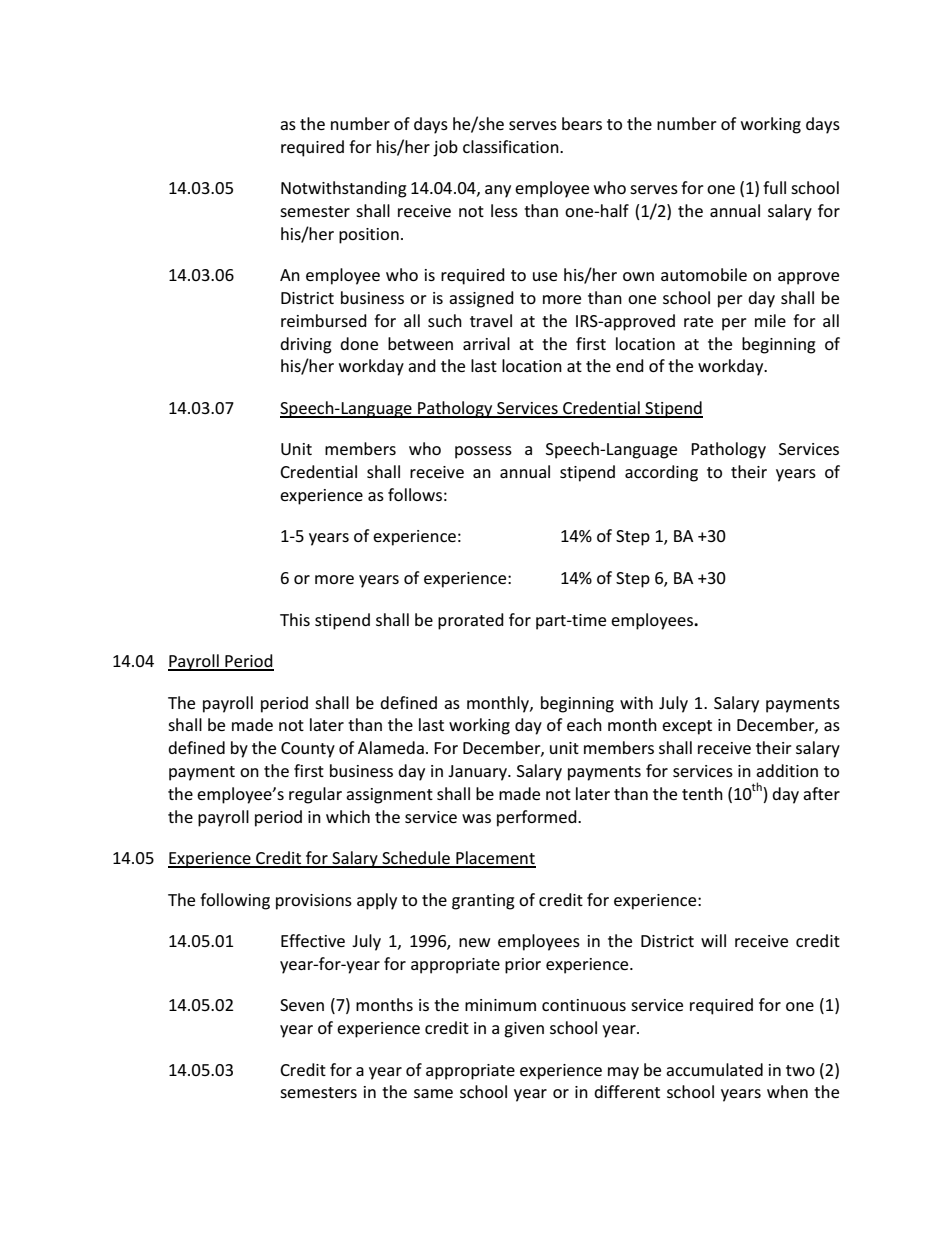  What do you see at coordinates (302, 1005) in the screenshot?
I see `Seven` at bounding box center [302, 1005].
